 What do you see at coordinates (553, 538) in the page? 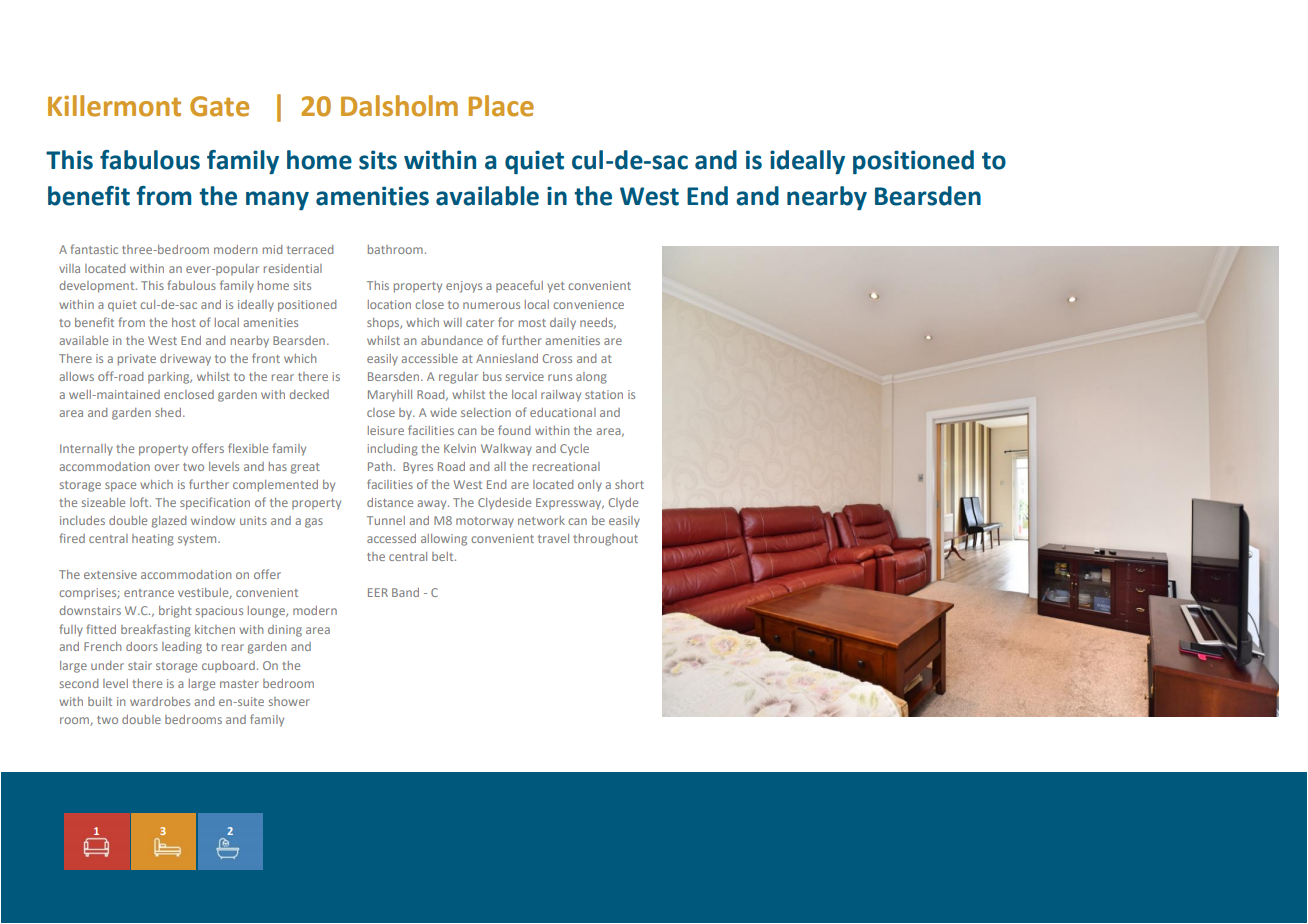
I see `travel` at bounding box center [553, 538].
